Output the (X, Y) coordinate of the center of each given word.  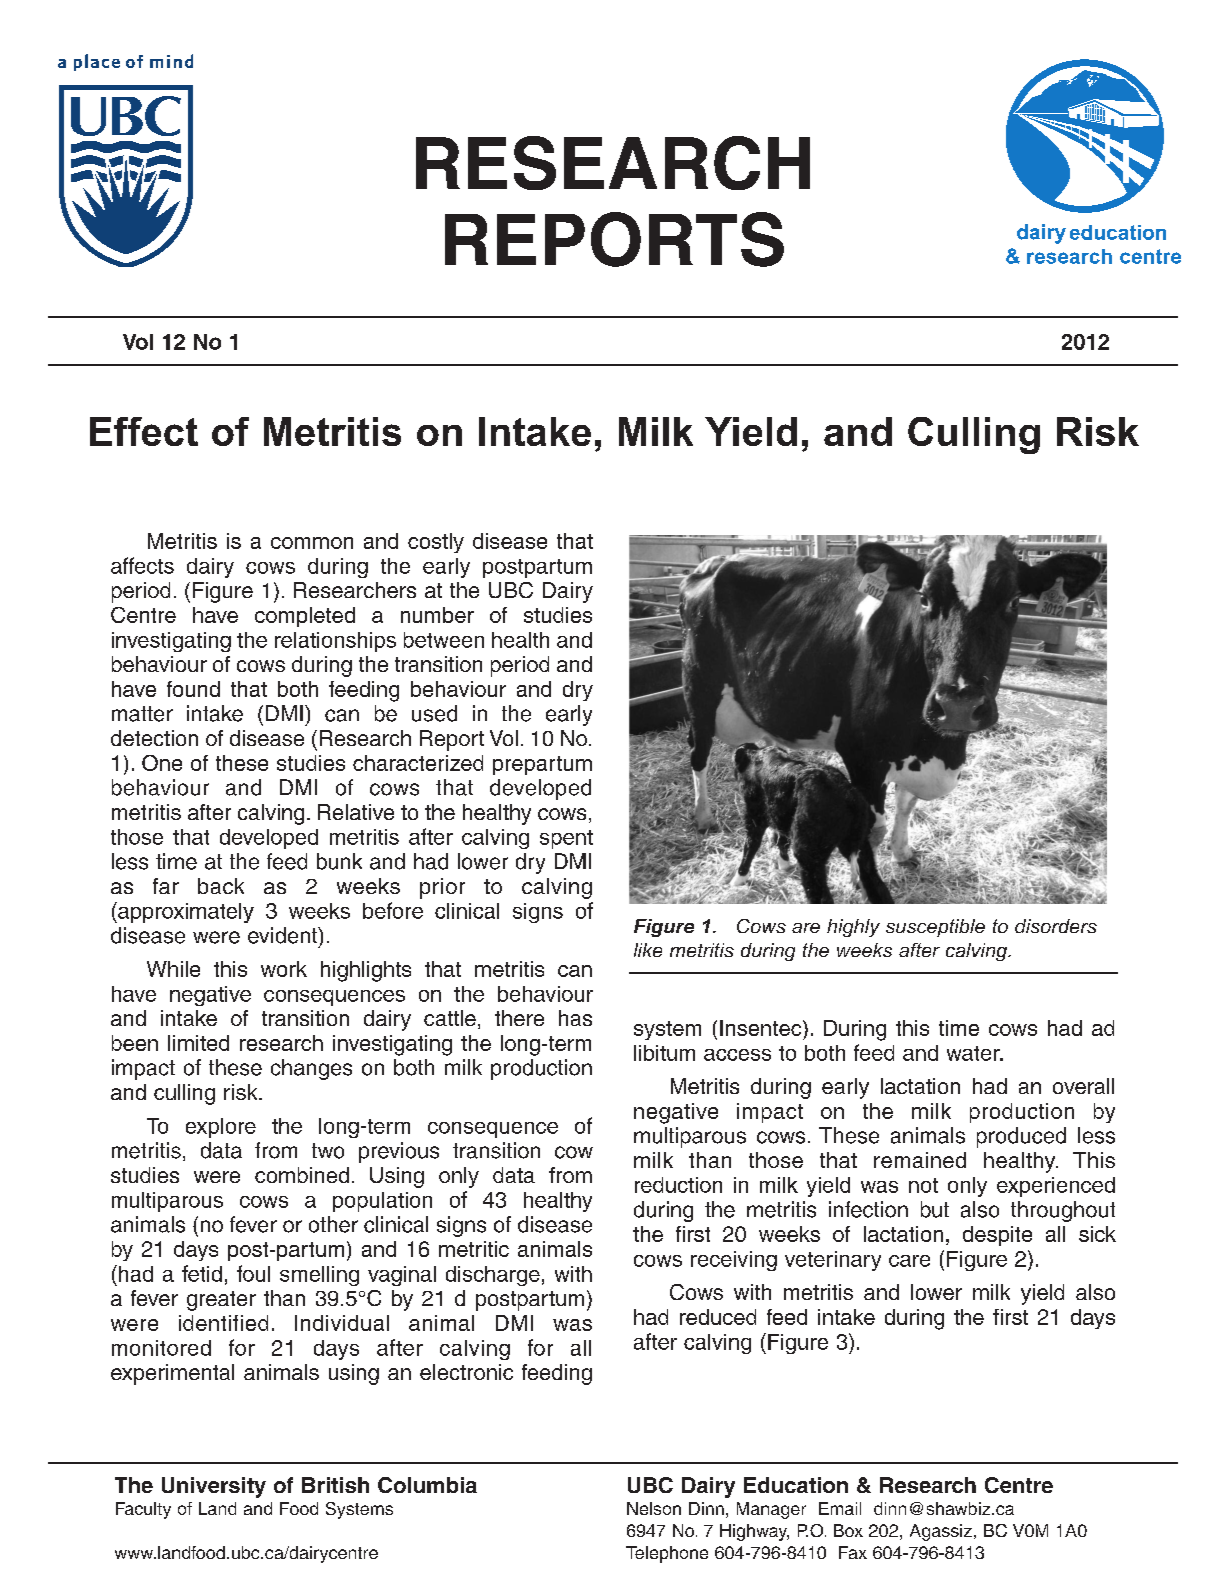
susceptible (935, 928)
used (434, 713)
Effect (144, 431)
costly (436, 543)
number (437, 615)
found (193, 689)
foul (253, 1273)
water (974, 1053)
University (214, 1487)
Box (848, 1530)
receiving (734, 1261)
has (575, 1018)
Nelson (654, 1508)
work (284, 969)
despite (997, 1236)
